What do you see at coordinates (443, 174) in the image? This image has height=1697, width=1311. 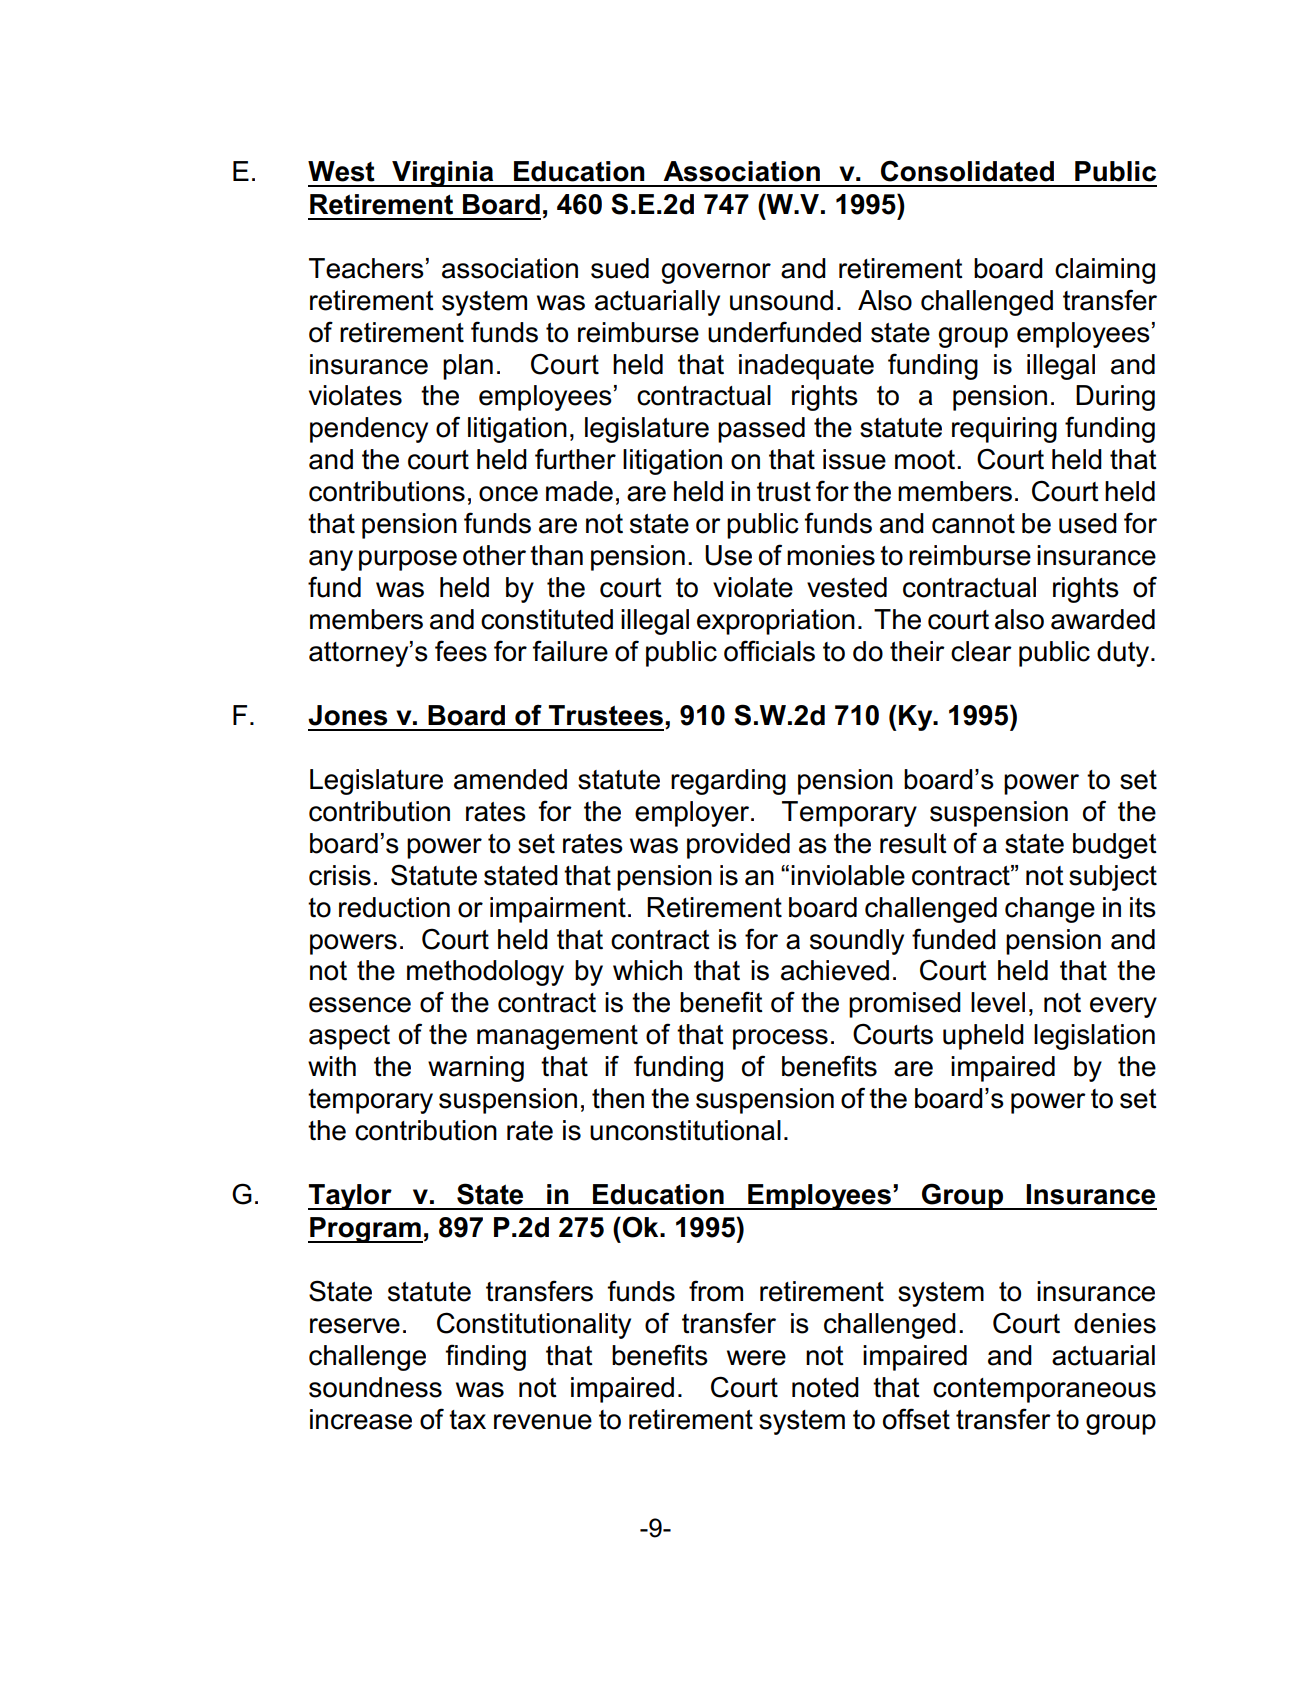 I see `Virginia` at bounding box center [443, 174].
